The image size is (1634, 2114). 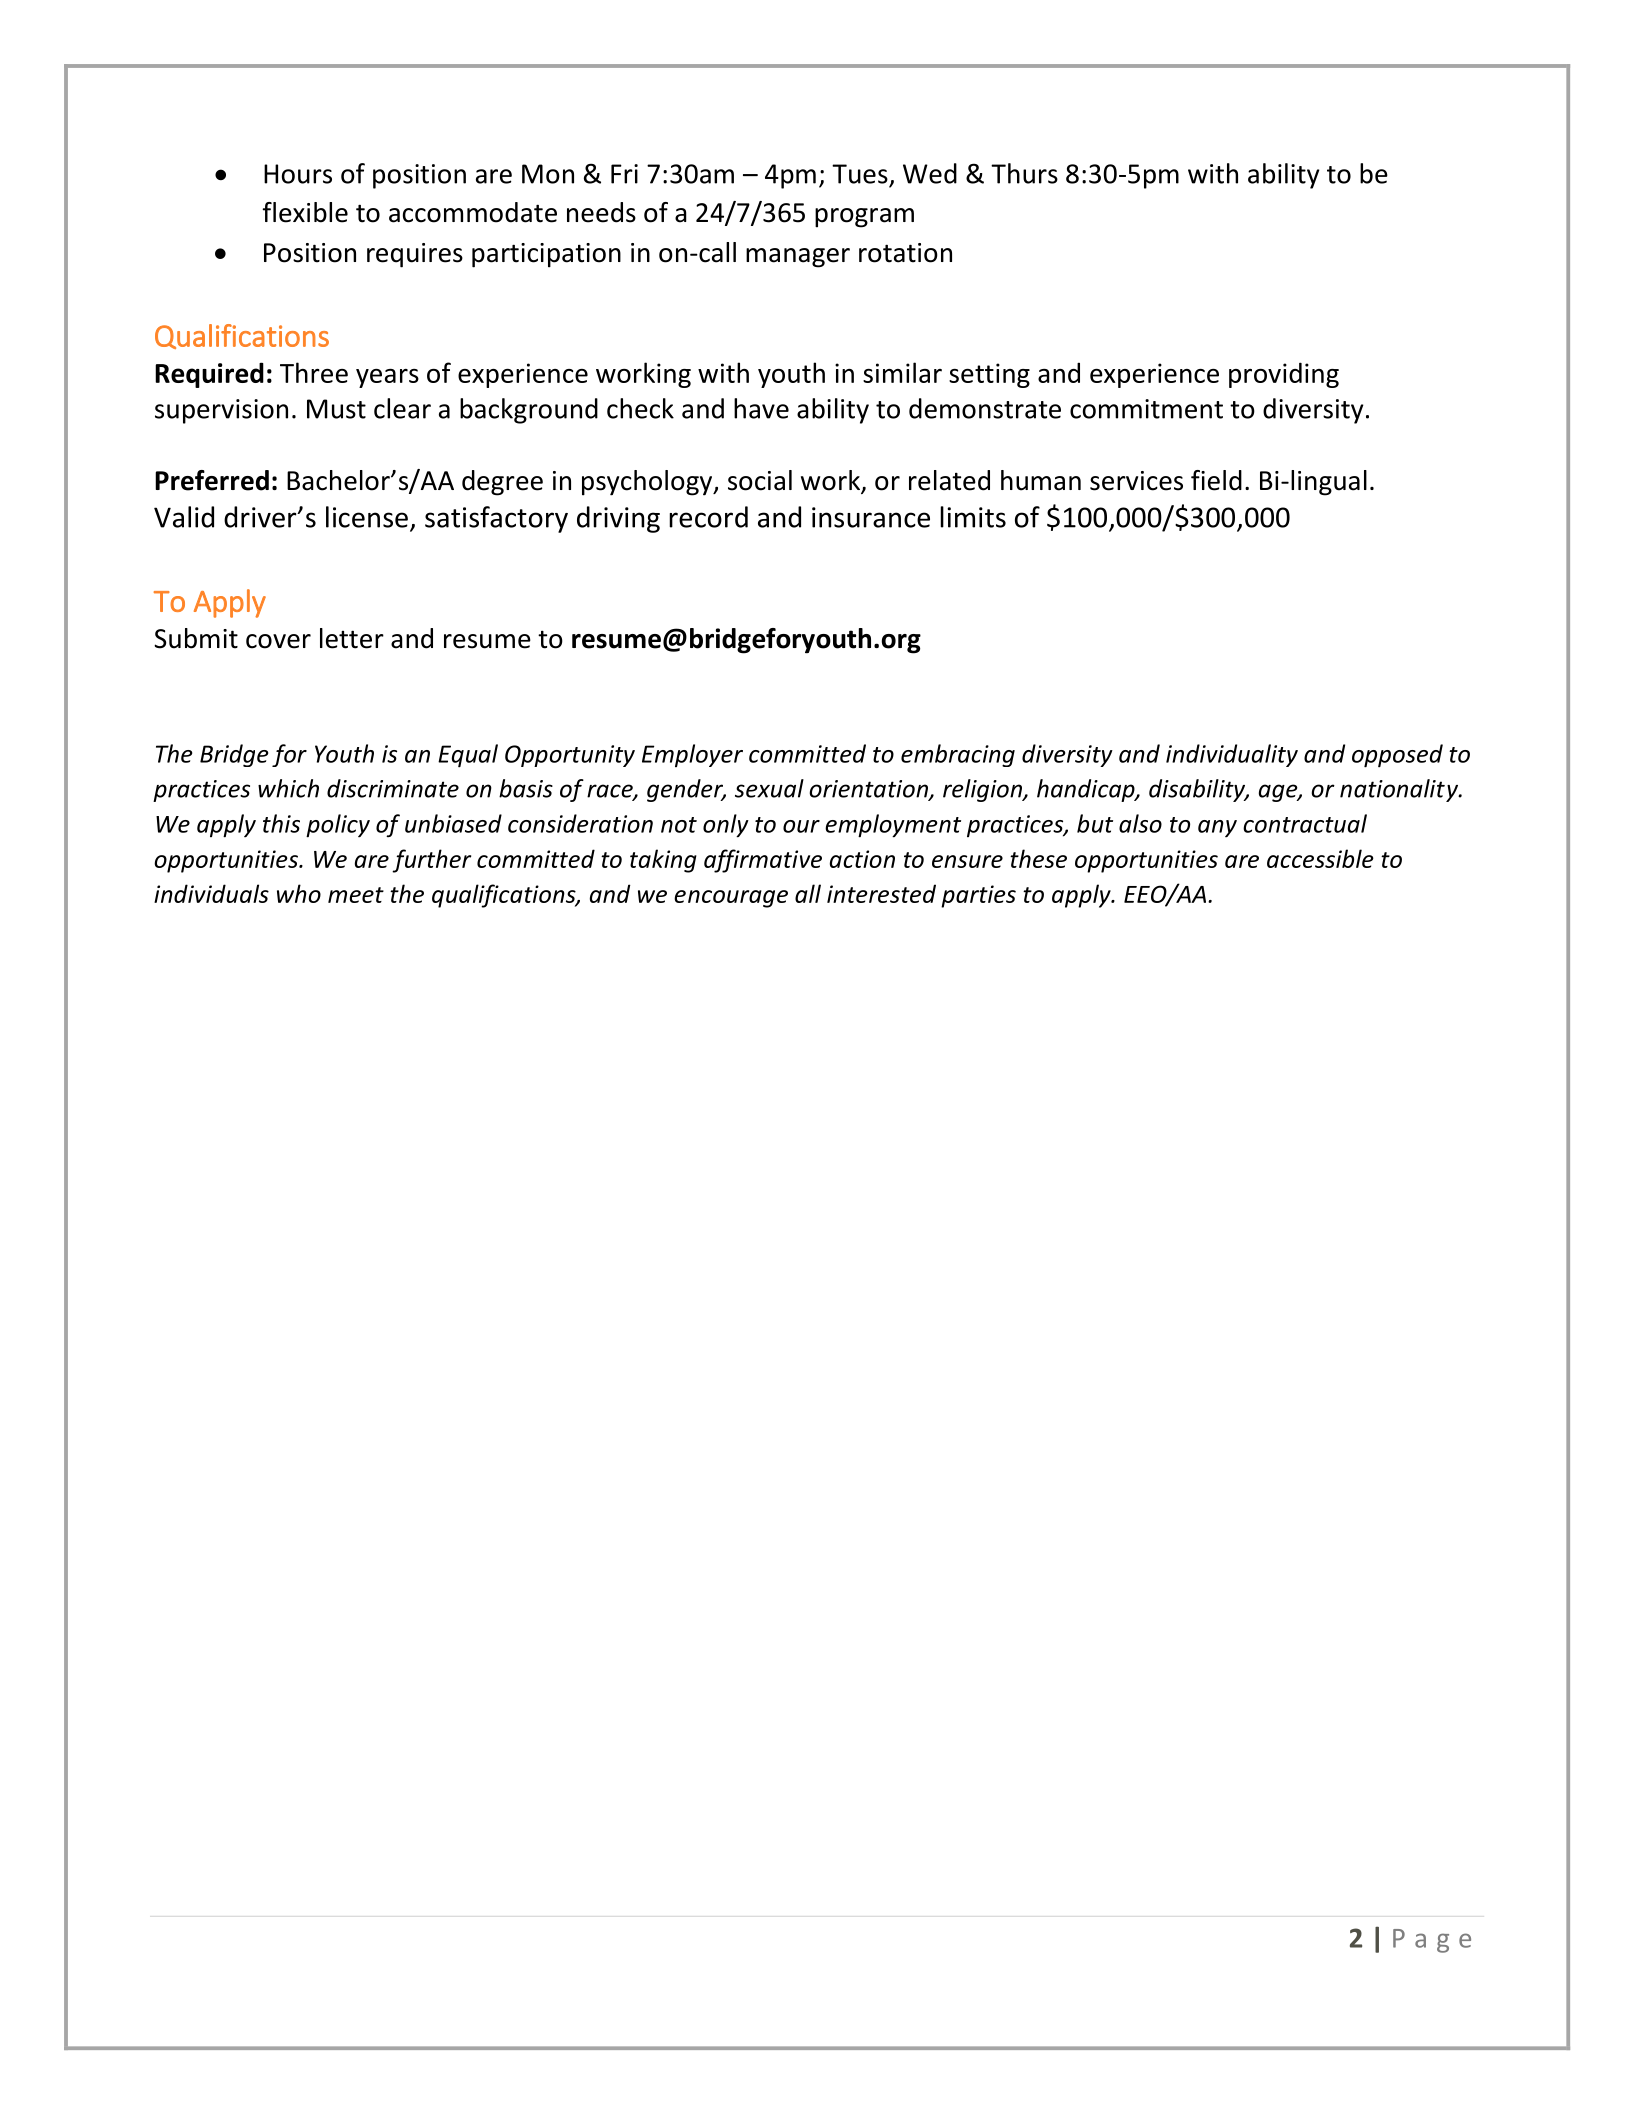 What do you see at coordinates (860, 174) in the document?
I see `Tues` at bounding box center [860, 174].
